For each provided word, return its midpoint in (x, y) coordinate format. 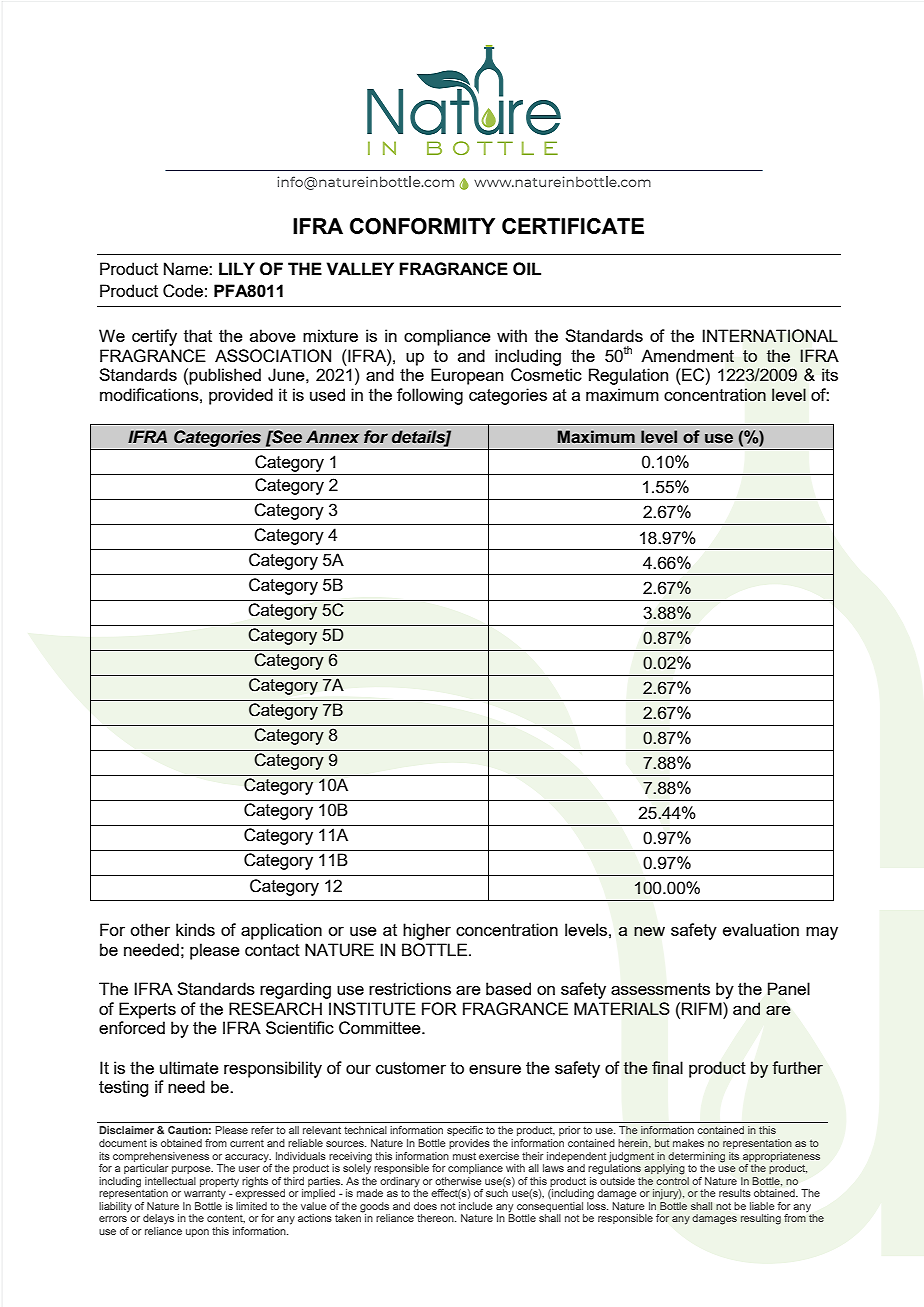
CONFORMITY (422, 226)
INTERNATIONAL (770, 336)
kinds (195, 929)
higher (427, 931)
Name (187, 268)
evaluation (761, 929)
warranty (205, 1195)
